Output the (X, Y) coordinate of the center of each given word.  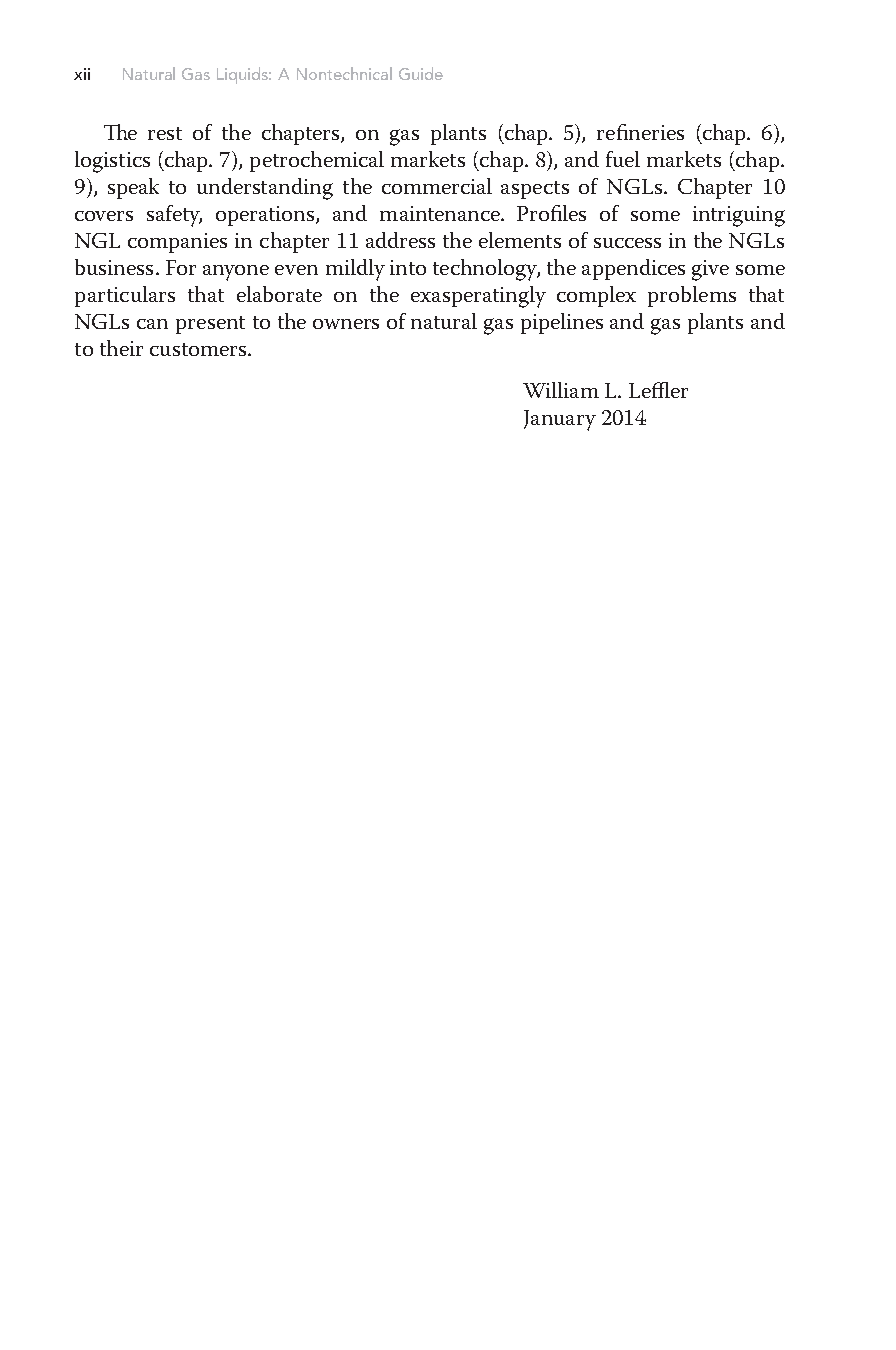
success (627, 243)
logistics (112, 162)
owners (346, 324)
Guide (421, 73)
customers (198, 349)
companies (177, 243)
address (400, 240)
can (152, 324)
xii (82, 74)
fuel (623, 159)
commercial (437, 186)
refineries (640, 132)
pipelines (562, 323)
